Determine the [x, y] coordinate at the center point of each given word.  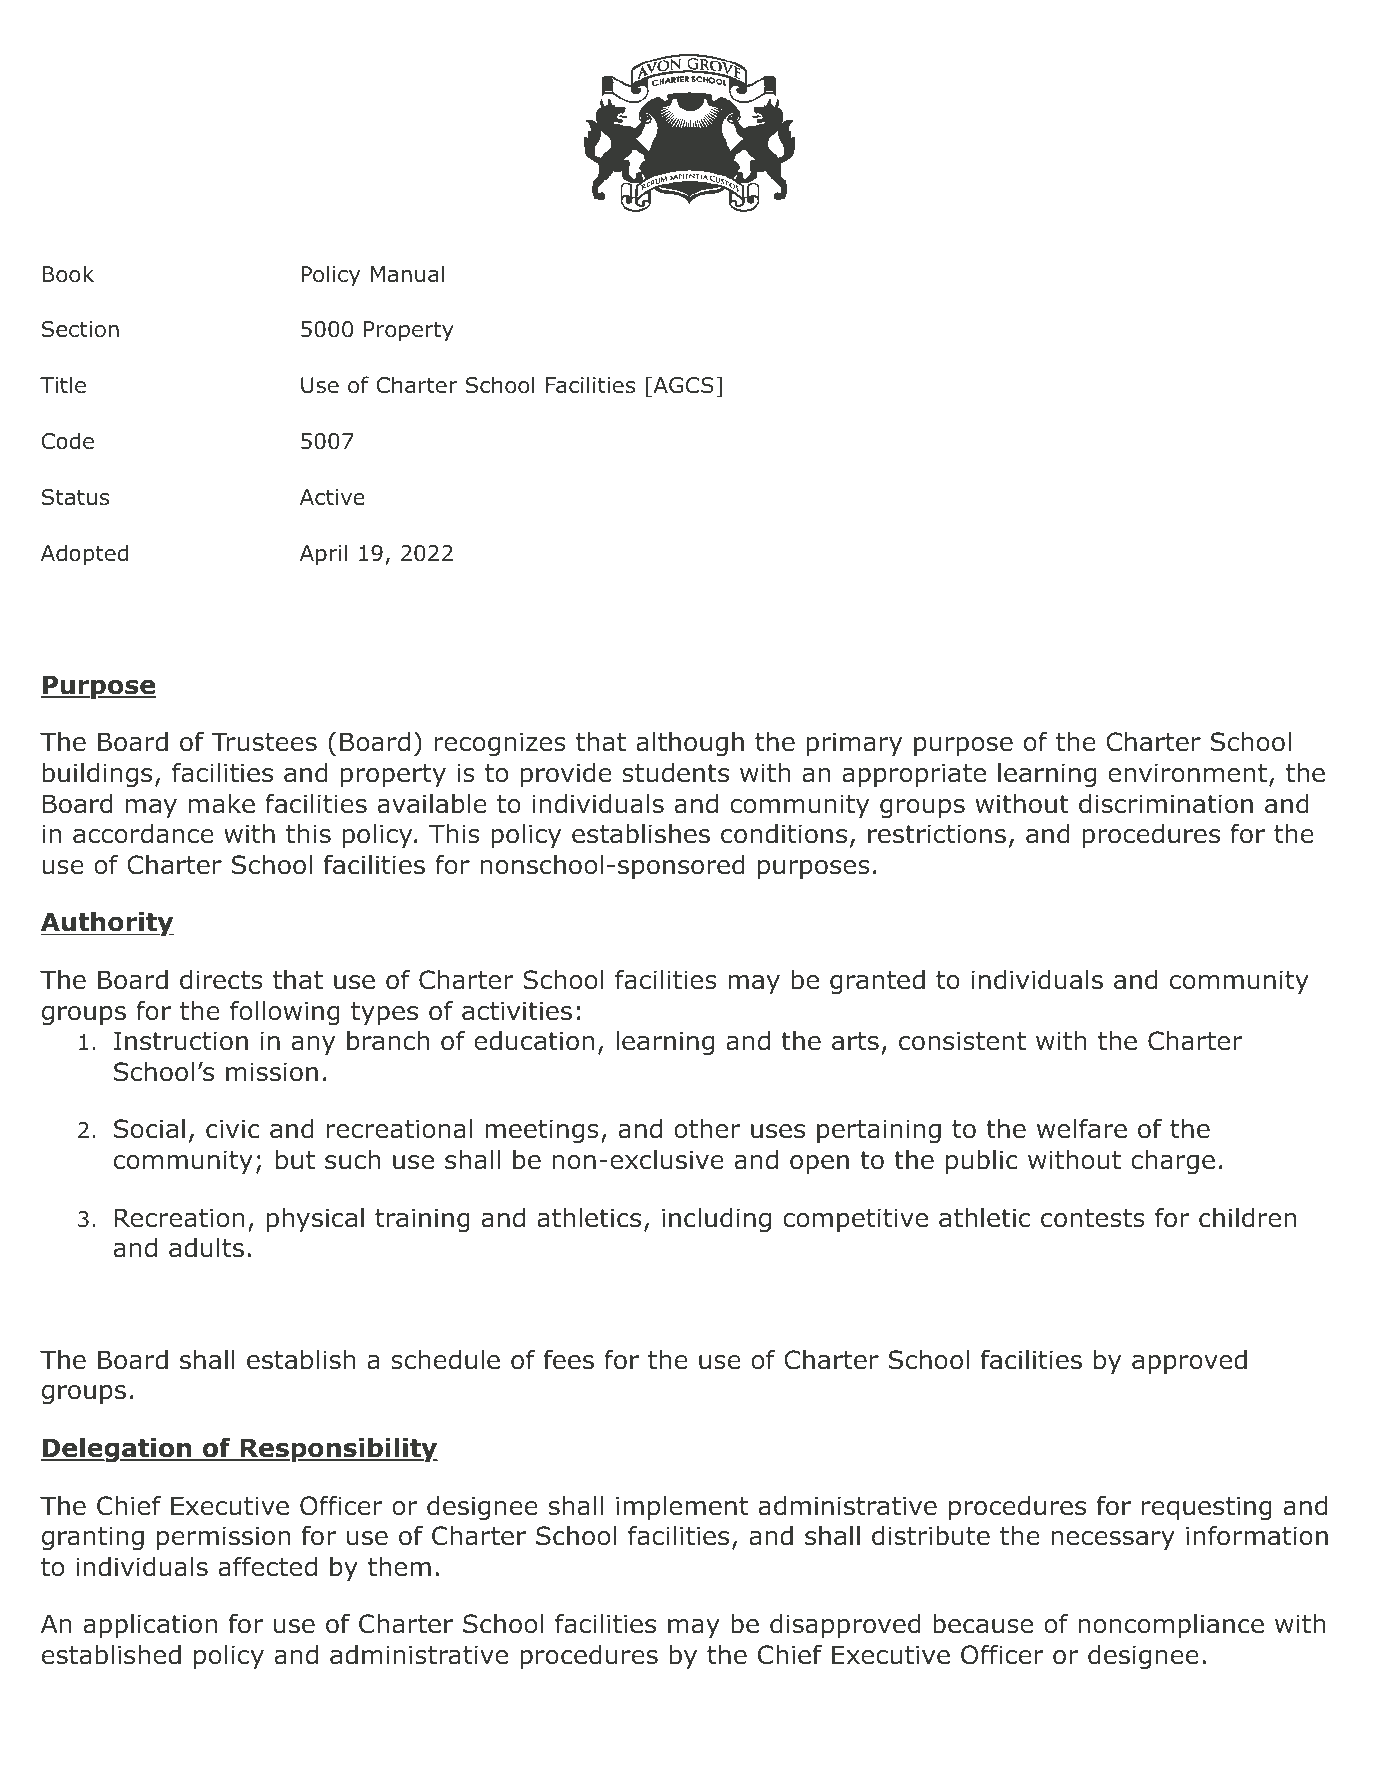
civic [233, 1129]
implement [682, 1508]
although [690, 744]
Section [80, 329]
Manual [407, 274]
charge [1173, 1162]
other [707, 1129]
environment [1187, 773]
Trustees [264, 742]
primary [854, 744]
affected [268, 1566]
